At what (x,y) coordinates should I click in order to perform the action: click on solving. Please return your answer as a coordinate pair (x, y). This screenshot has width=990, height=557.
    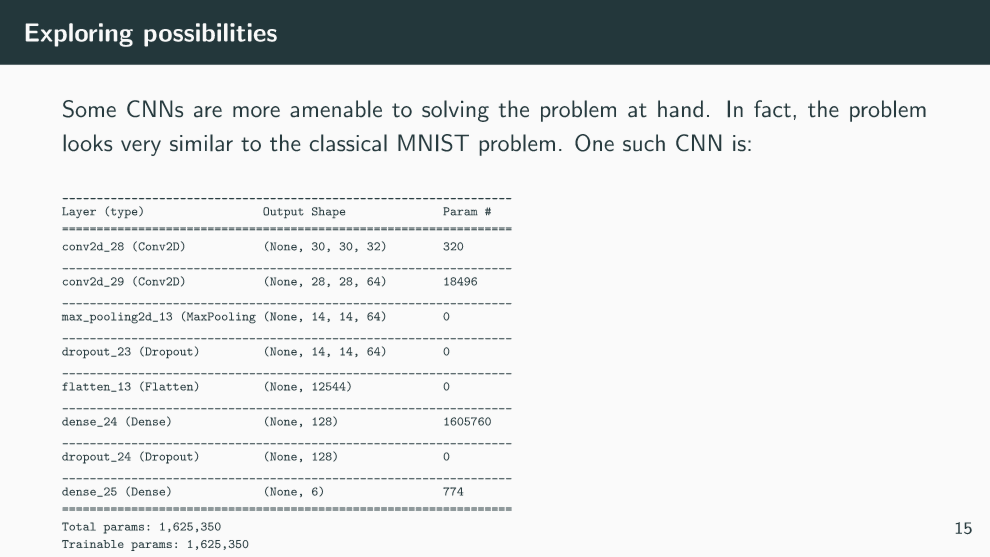
    Looking at the image, I should click on (455, 111).
